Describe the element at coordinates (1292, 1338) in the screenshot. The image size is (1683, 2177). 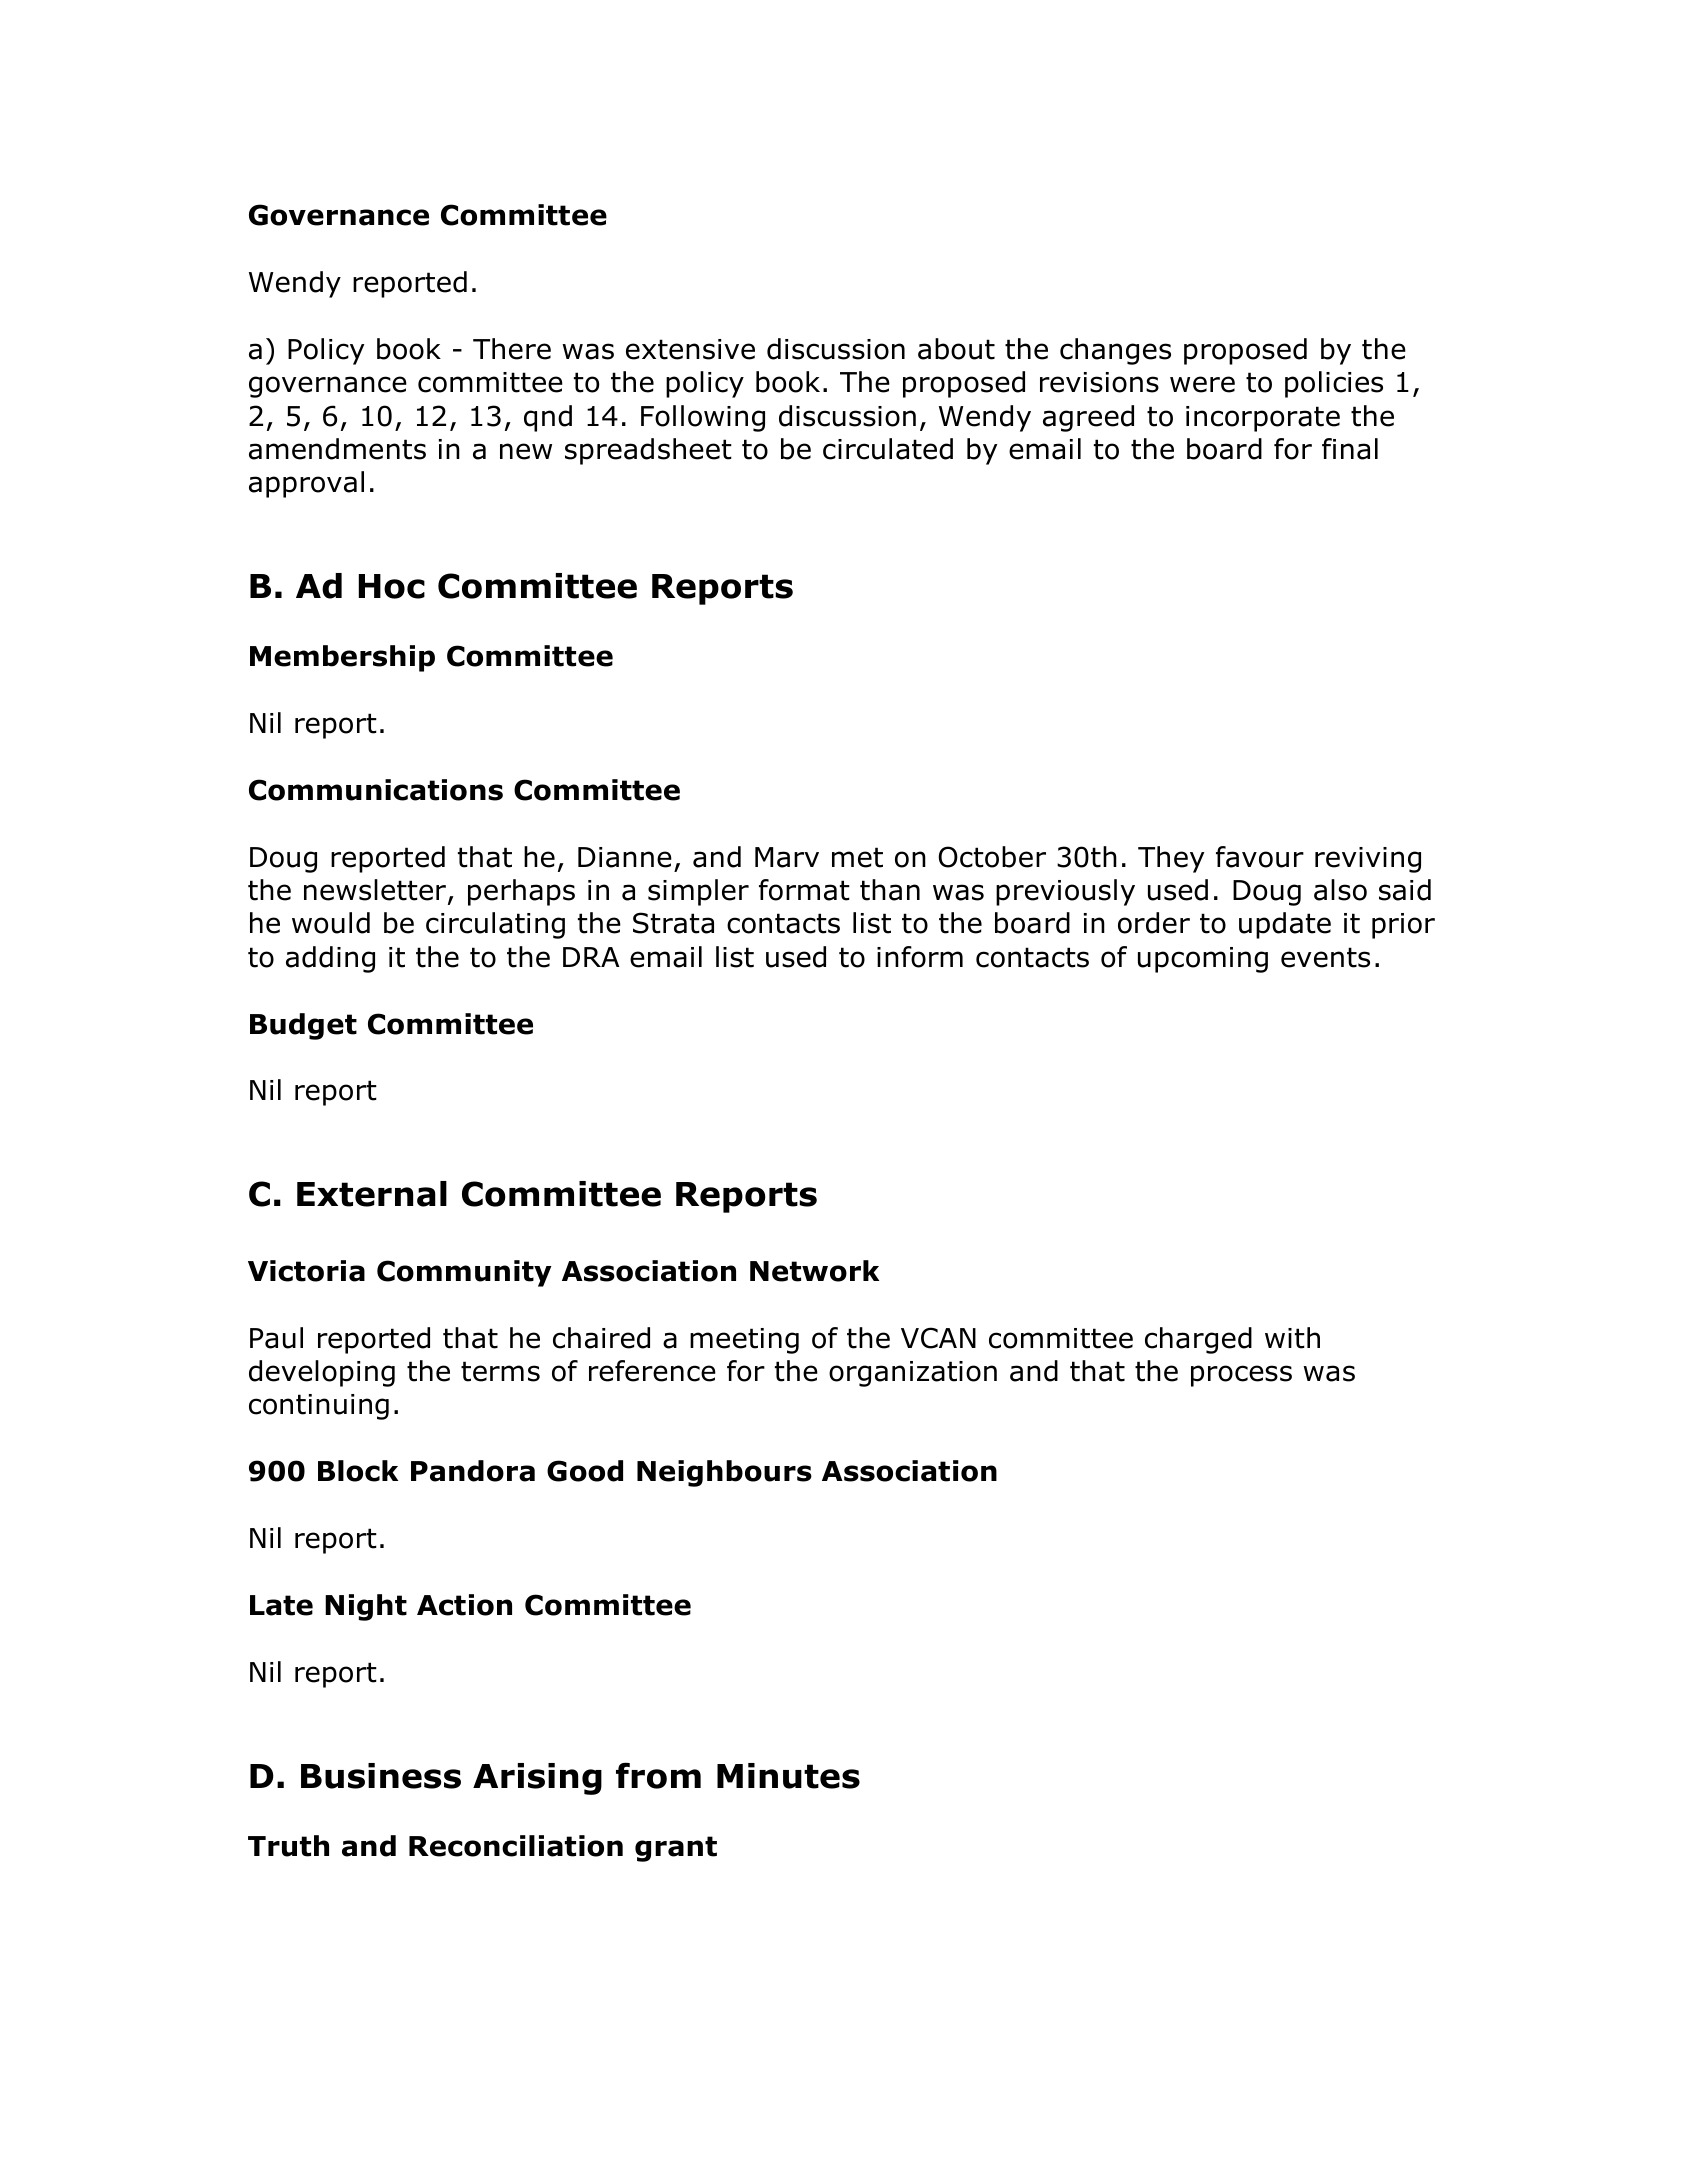
I see `with` at that location.
